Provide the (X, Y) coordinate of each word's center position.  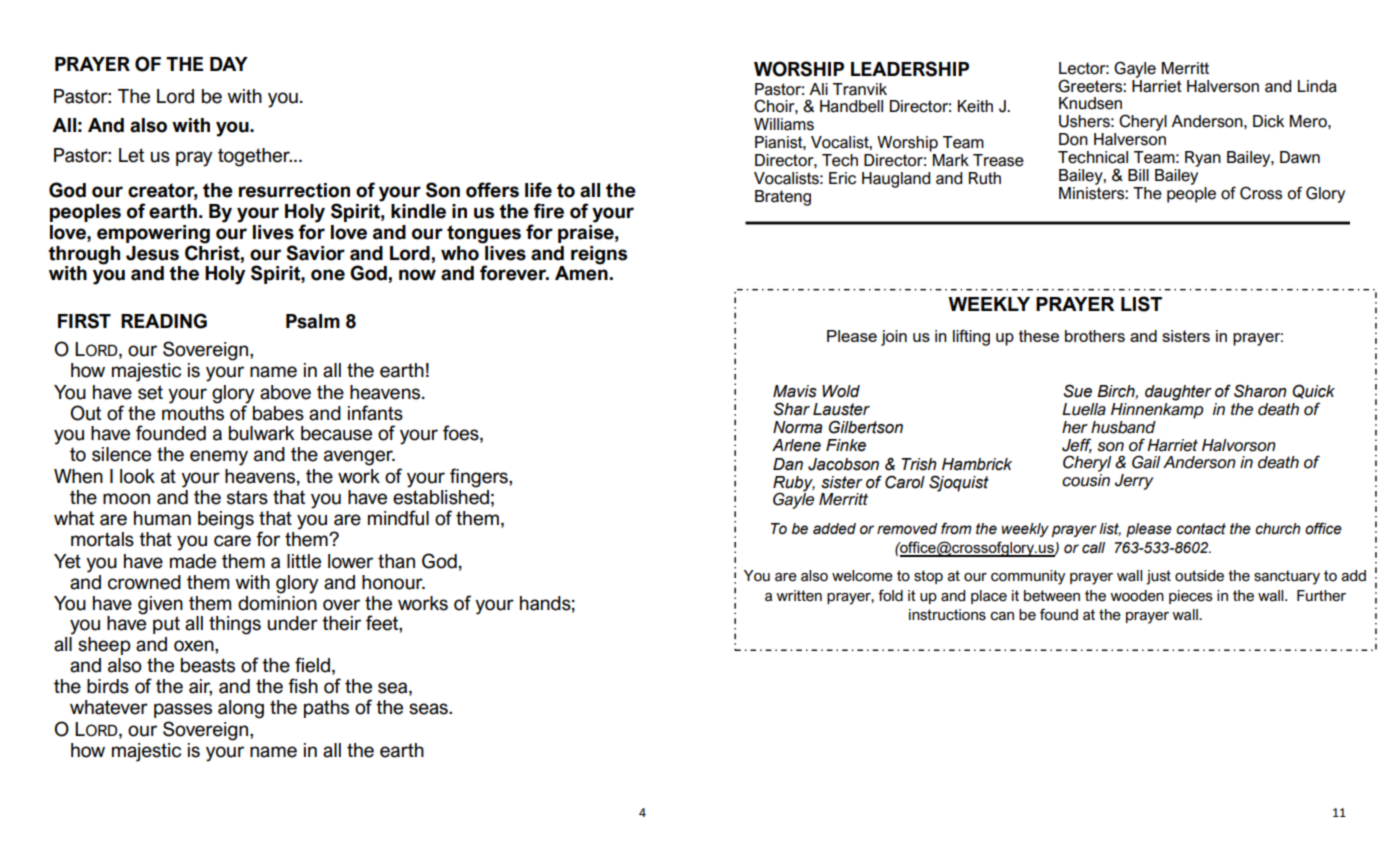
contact (1201, 529)
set (150, 392)
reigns (599, 255)
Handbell (851, 106)
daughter (1178, 393)
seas (429, 709)
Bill (1138, 175)
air (200, 687)
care (232, 541)
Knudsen (1090, 103)
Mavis (795, 391)
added (834, 529)
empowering (153, 234)
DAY (229, 64)
